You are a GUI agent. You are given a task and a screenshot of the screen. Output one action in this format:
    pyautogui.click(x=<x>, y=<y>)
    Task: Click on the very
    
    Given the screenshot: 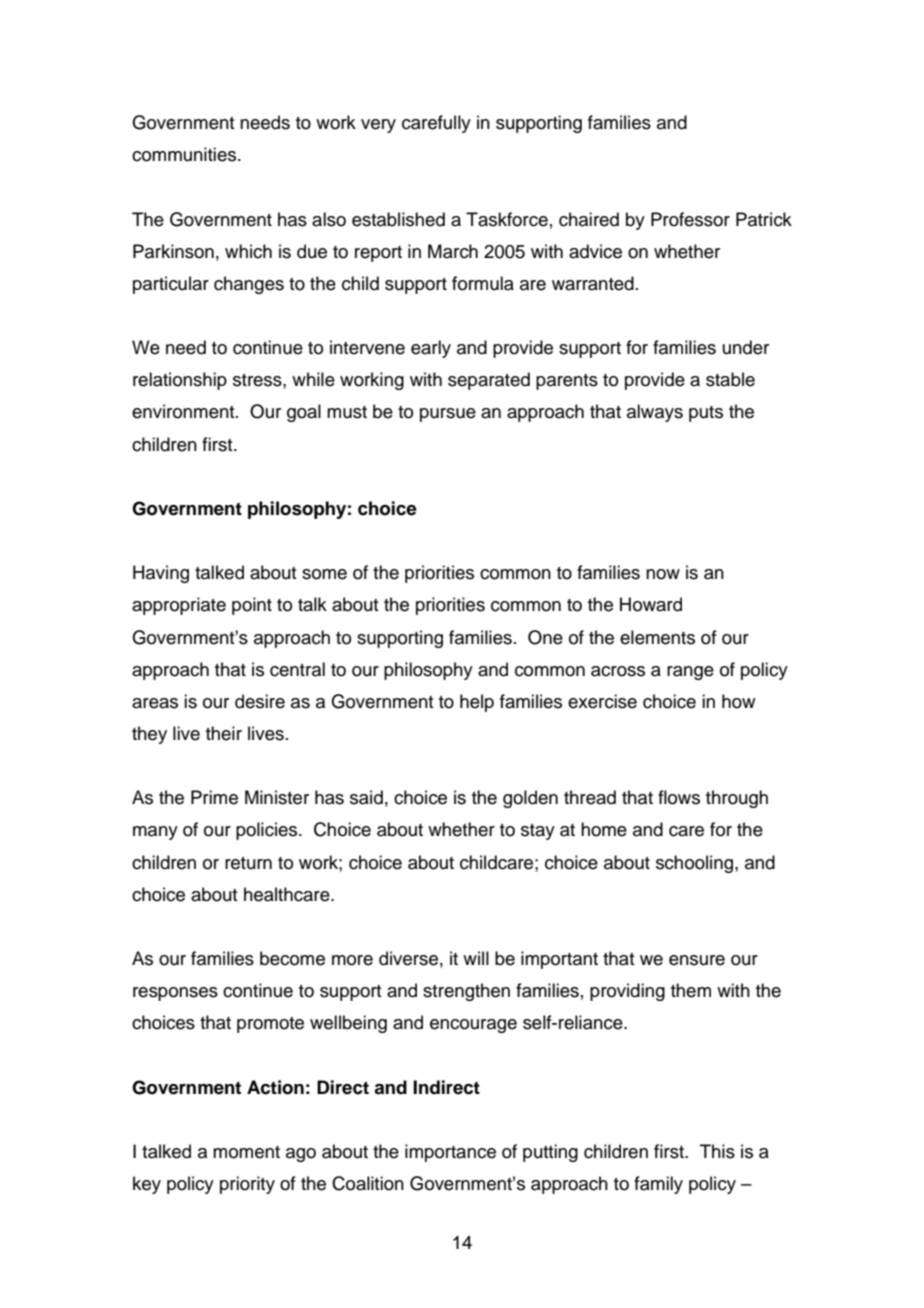 What is the action you would take?
    pyautogui.click(x=378, y=126)
